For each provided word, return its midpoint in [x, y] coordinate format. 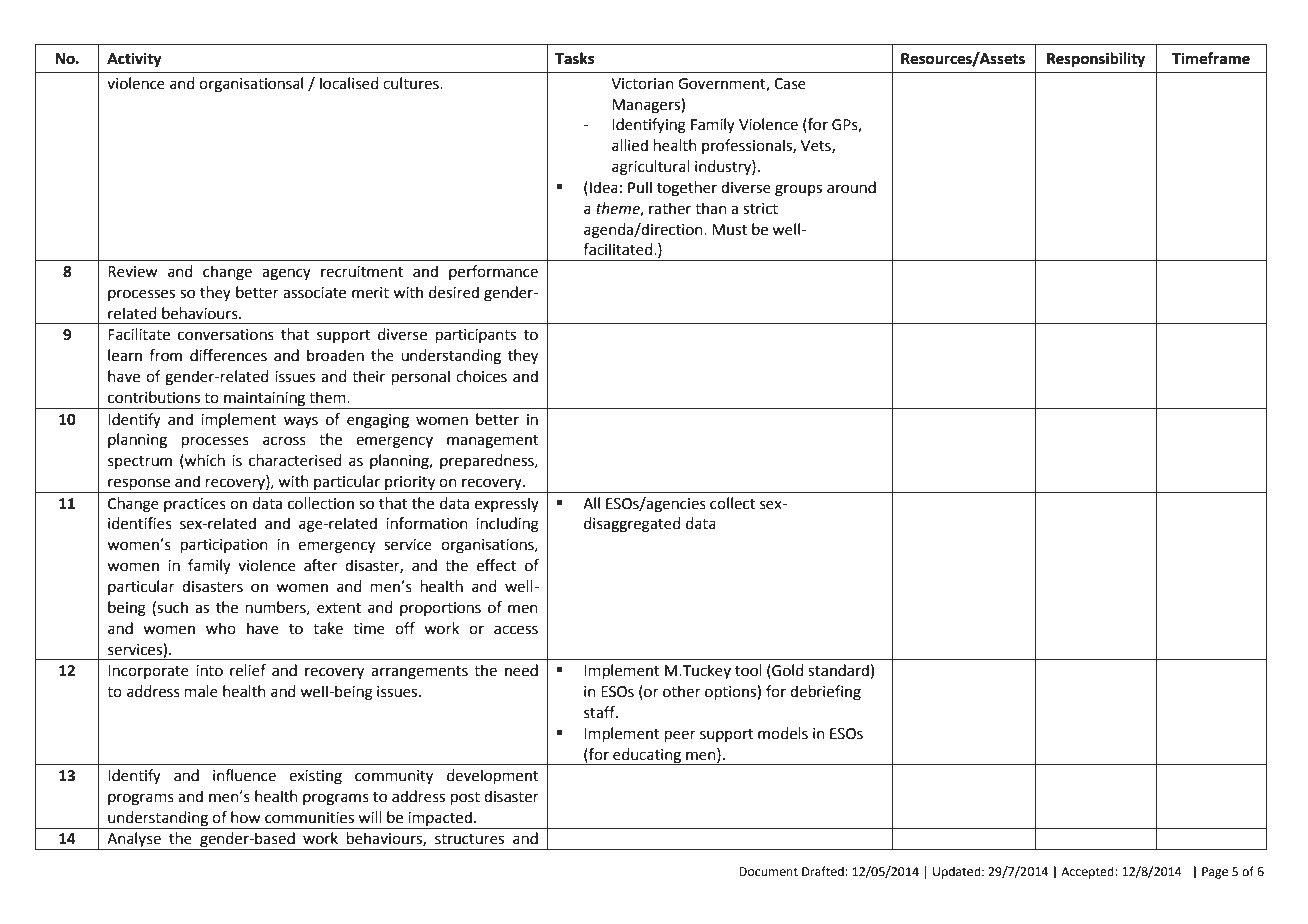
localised [349, 83]
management [493, 442]
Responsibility [1096, 60]
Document [768, 872]
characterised [295, 460]
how [246, 817]
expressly [507, 504]
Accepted [1088, 872]
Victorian [642, 84]
